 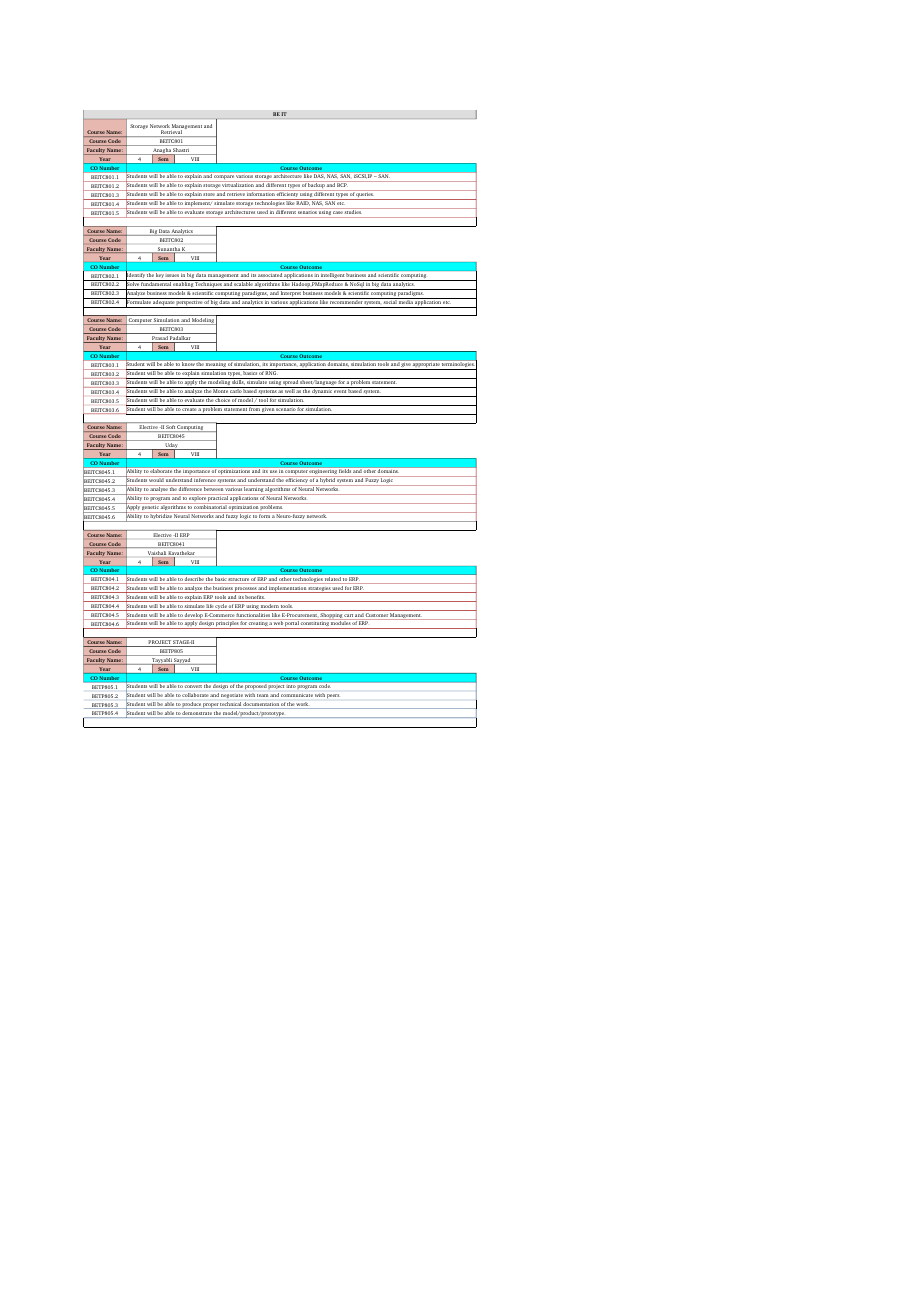 I want to click on appropriate, so click(x=426, y=366).
